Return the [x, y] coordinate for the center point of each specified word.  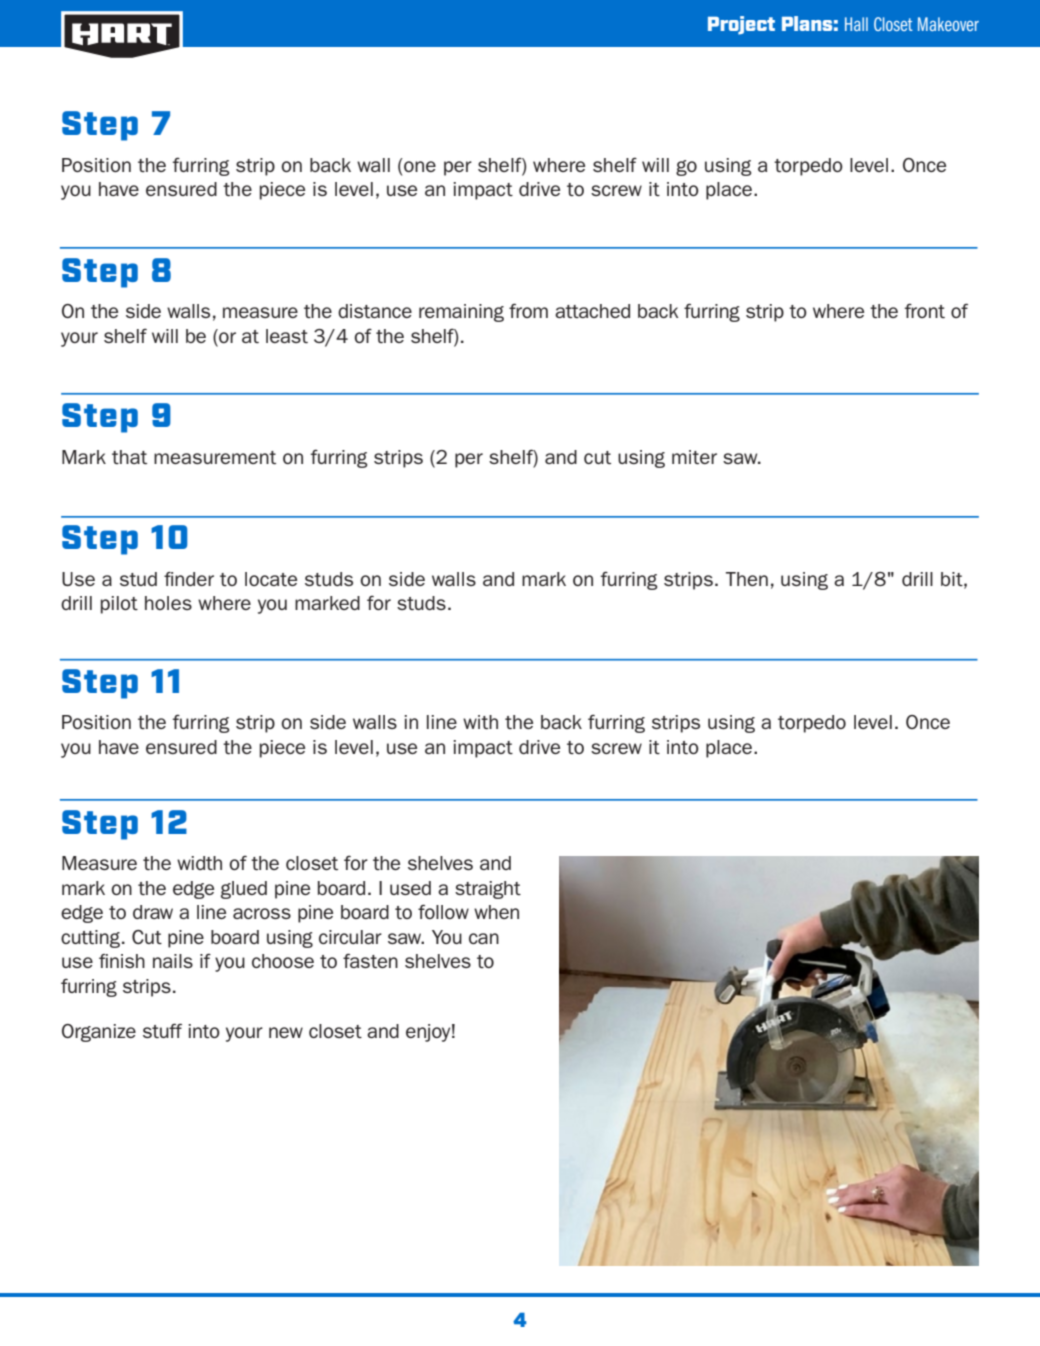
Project [741, 25]
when [496, 912]
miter [694, 457]
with [480, 722]
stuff [162, 1030]
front [924, 310]
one [420, 166]
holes [168, 603]
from [528, 310]
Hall [856, 24]
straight [488, 890]
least [287, 336]
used [410, 888]
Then [747, 579]
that [129, 457]
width [199, 863]
